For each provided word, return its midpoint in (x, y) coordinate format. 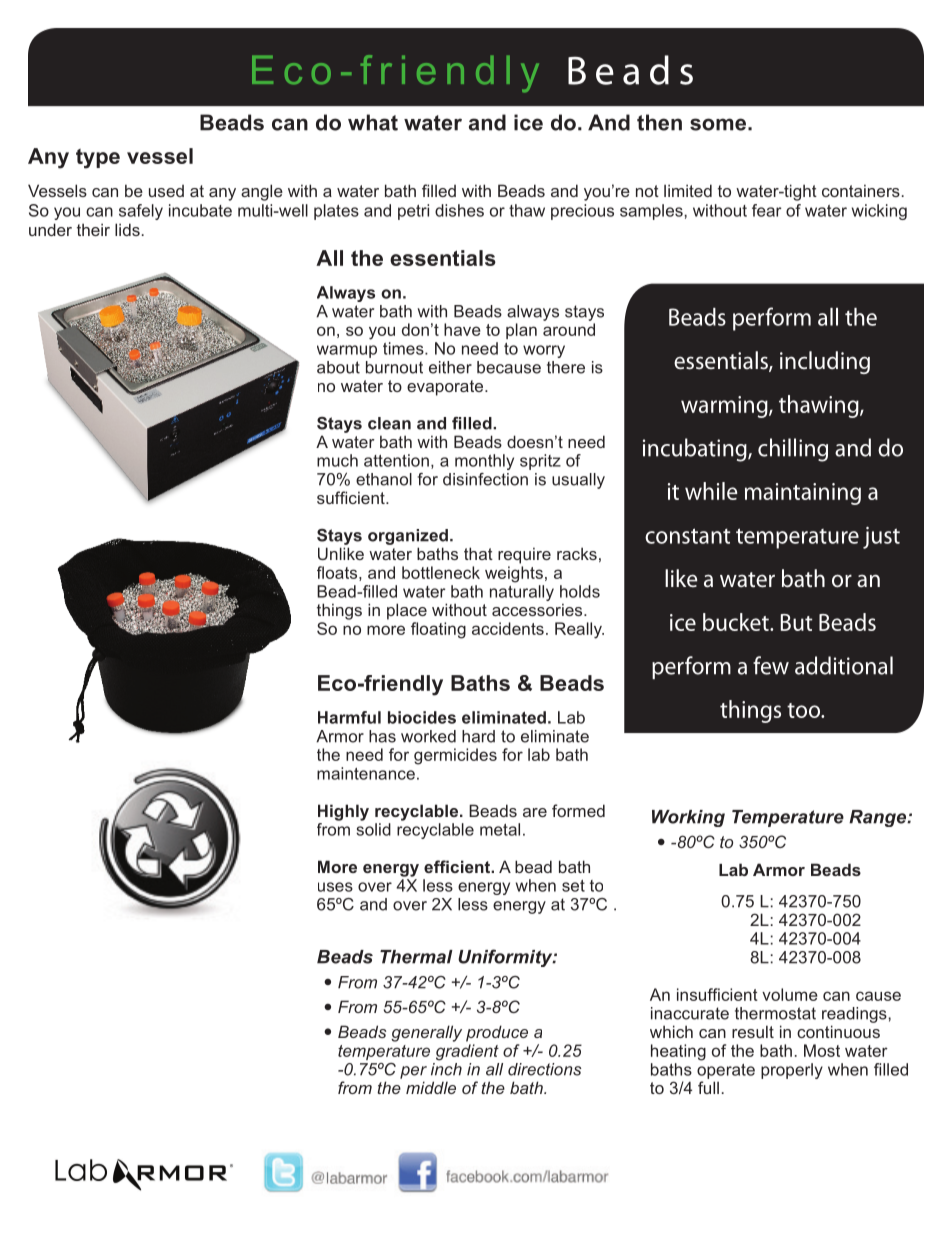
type (98, 159)
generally (426, 1033)
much (337, 460)
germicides (455, 756)
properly (792, 1071)
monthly (484, 462)
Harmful (349, 717)
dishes (459, 210)
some (718, 124)
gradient (467, 1052)
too (804, 710)
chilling (793, 450)
